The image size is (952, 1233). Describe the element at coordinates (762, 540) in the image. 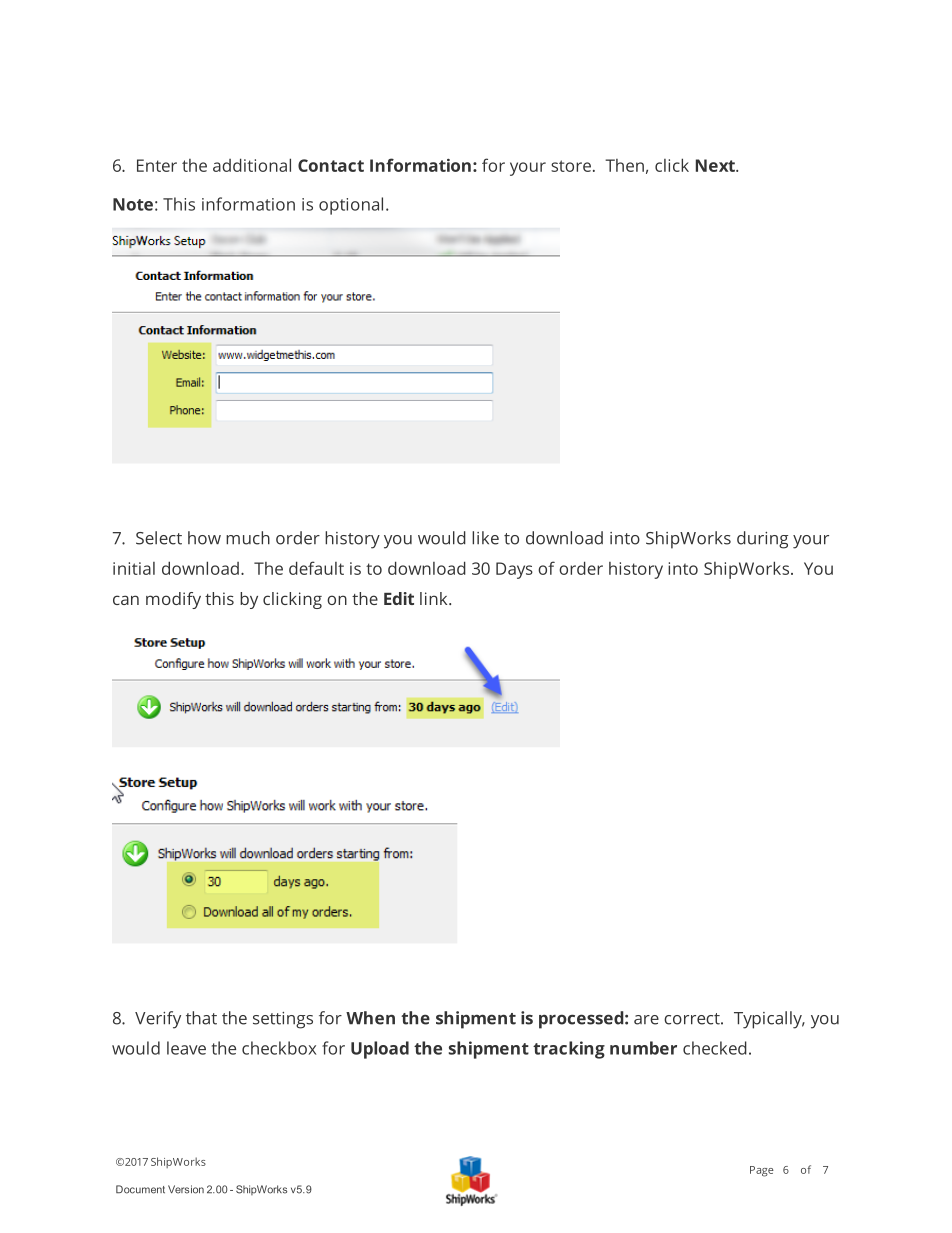

I see `during` at that location.
